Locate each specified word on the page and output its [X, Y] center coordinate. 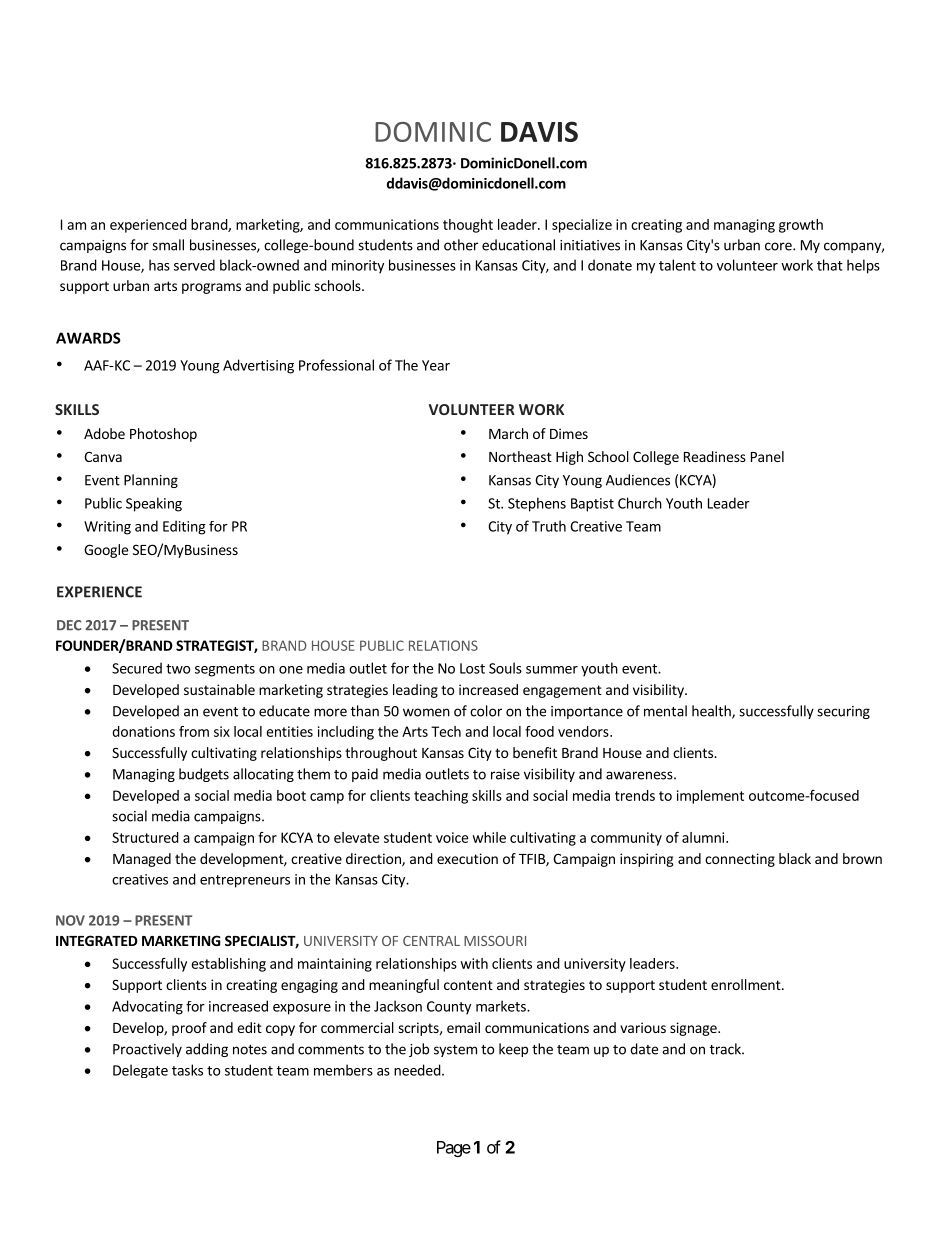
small [168, 245]
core [779, 246]
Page [454, 1149]
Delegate [140, 1071]
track [726, 1049]
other [461, 245]
